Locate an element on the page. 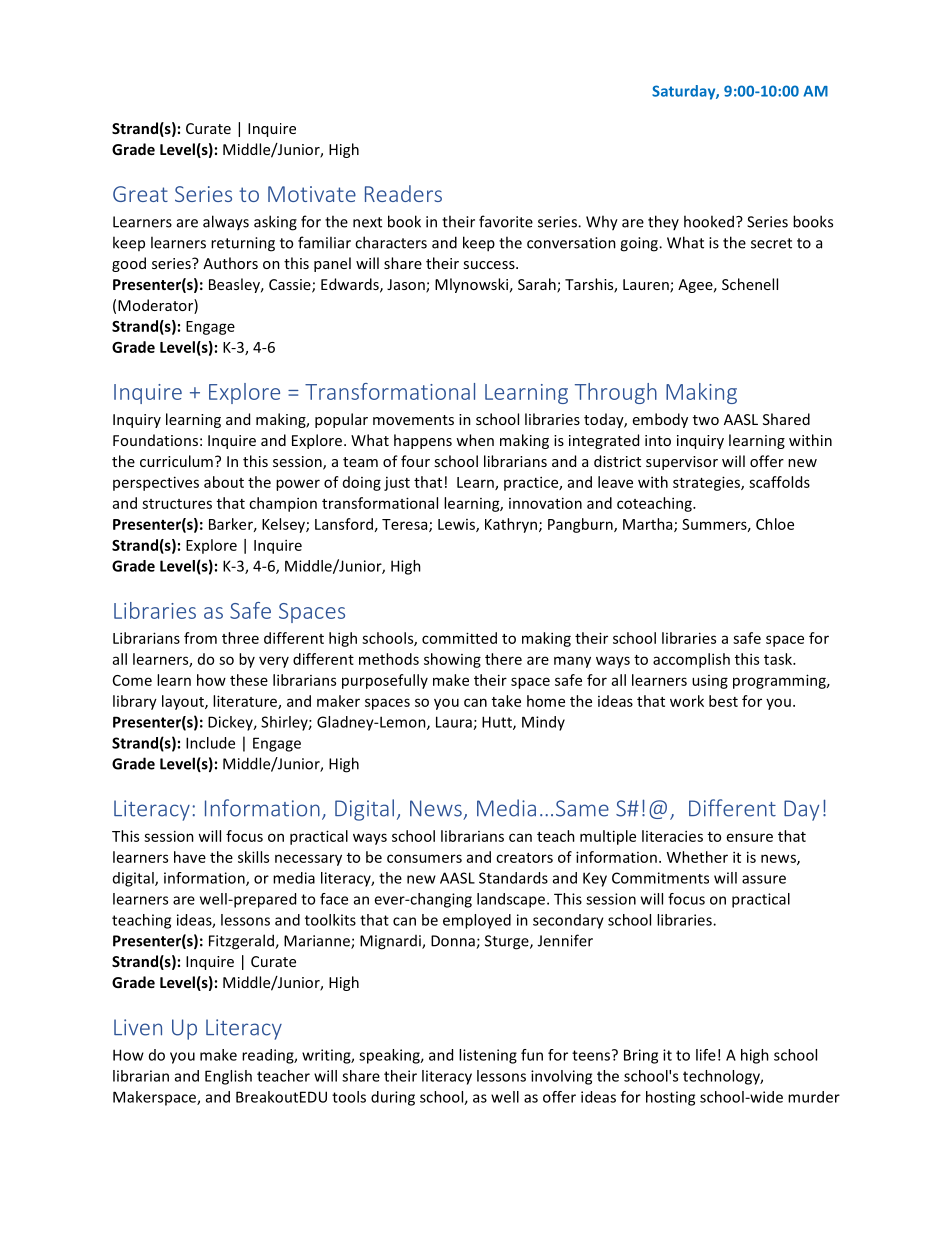 Image resolution: width=952 pixels, height=1233 pixels. listening is located at coordinates (488, 1056).
